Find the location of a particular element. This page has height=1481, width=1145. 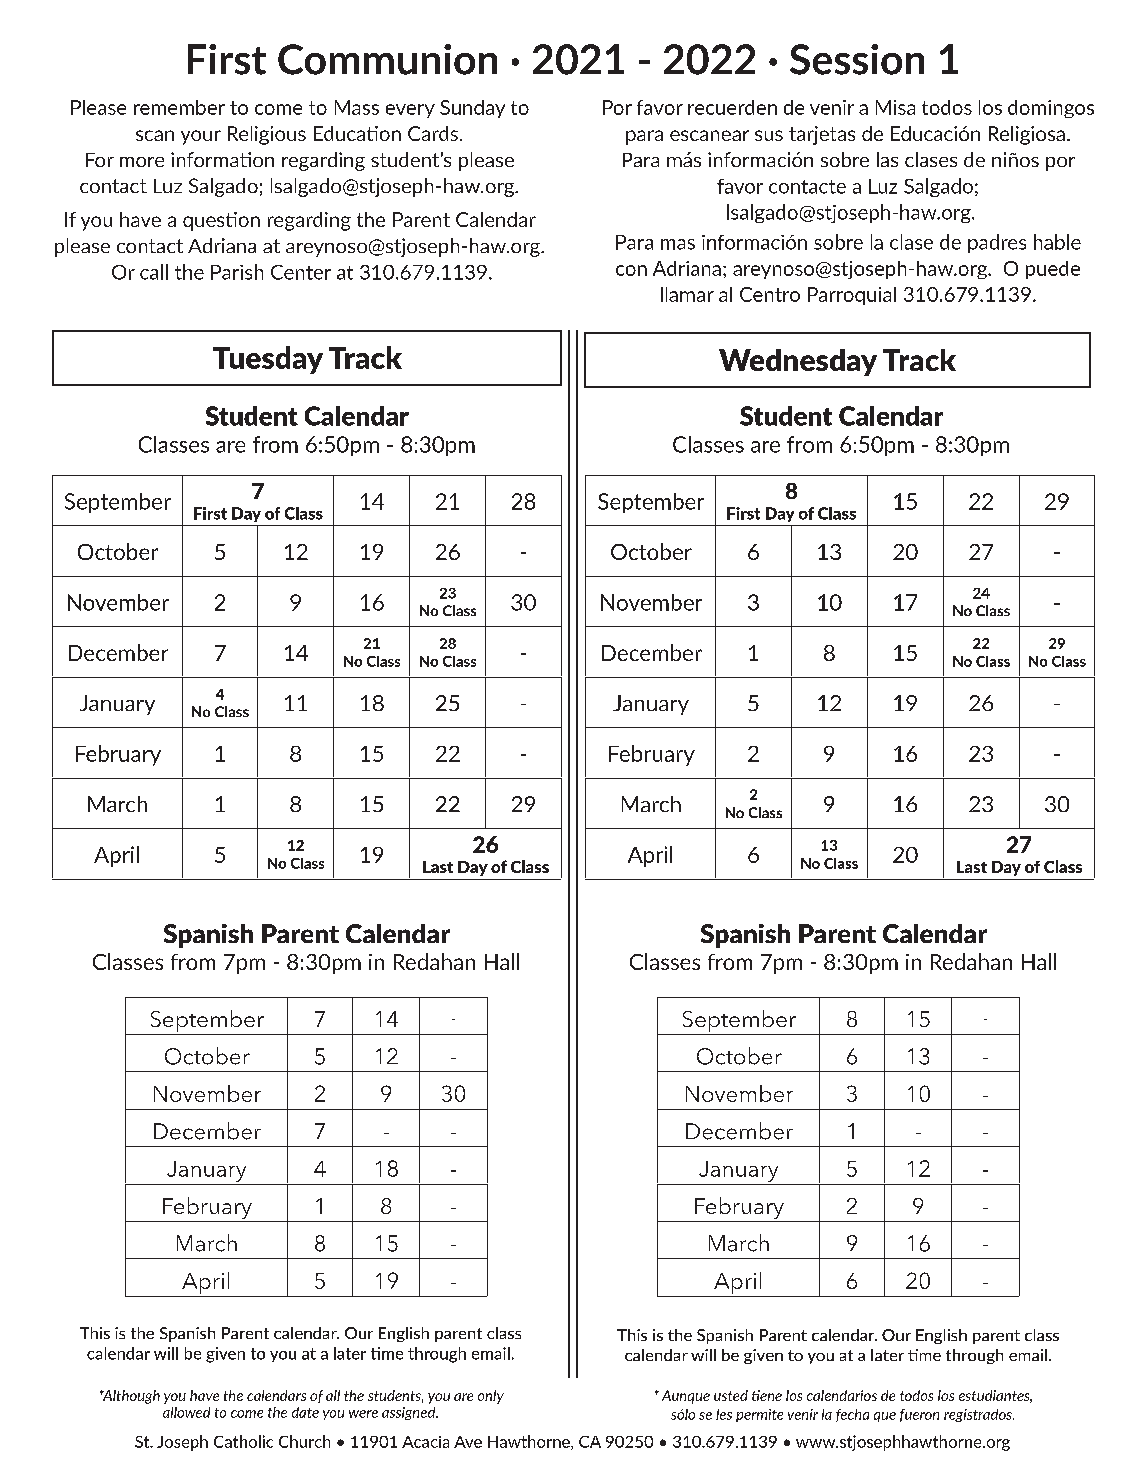

Centro is located at coordinates (770, 294).
